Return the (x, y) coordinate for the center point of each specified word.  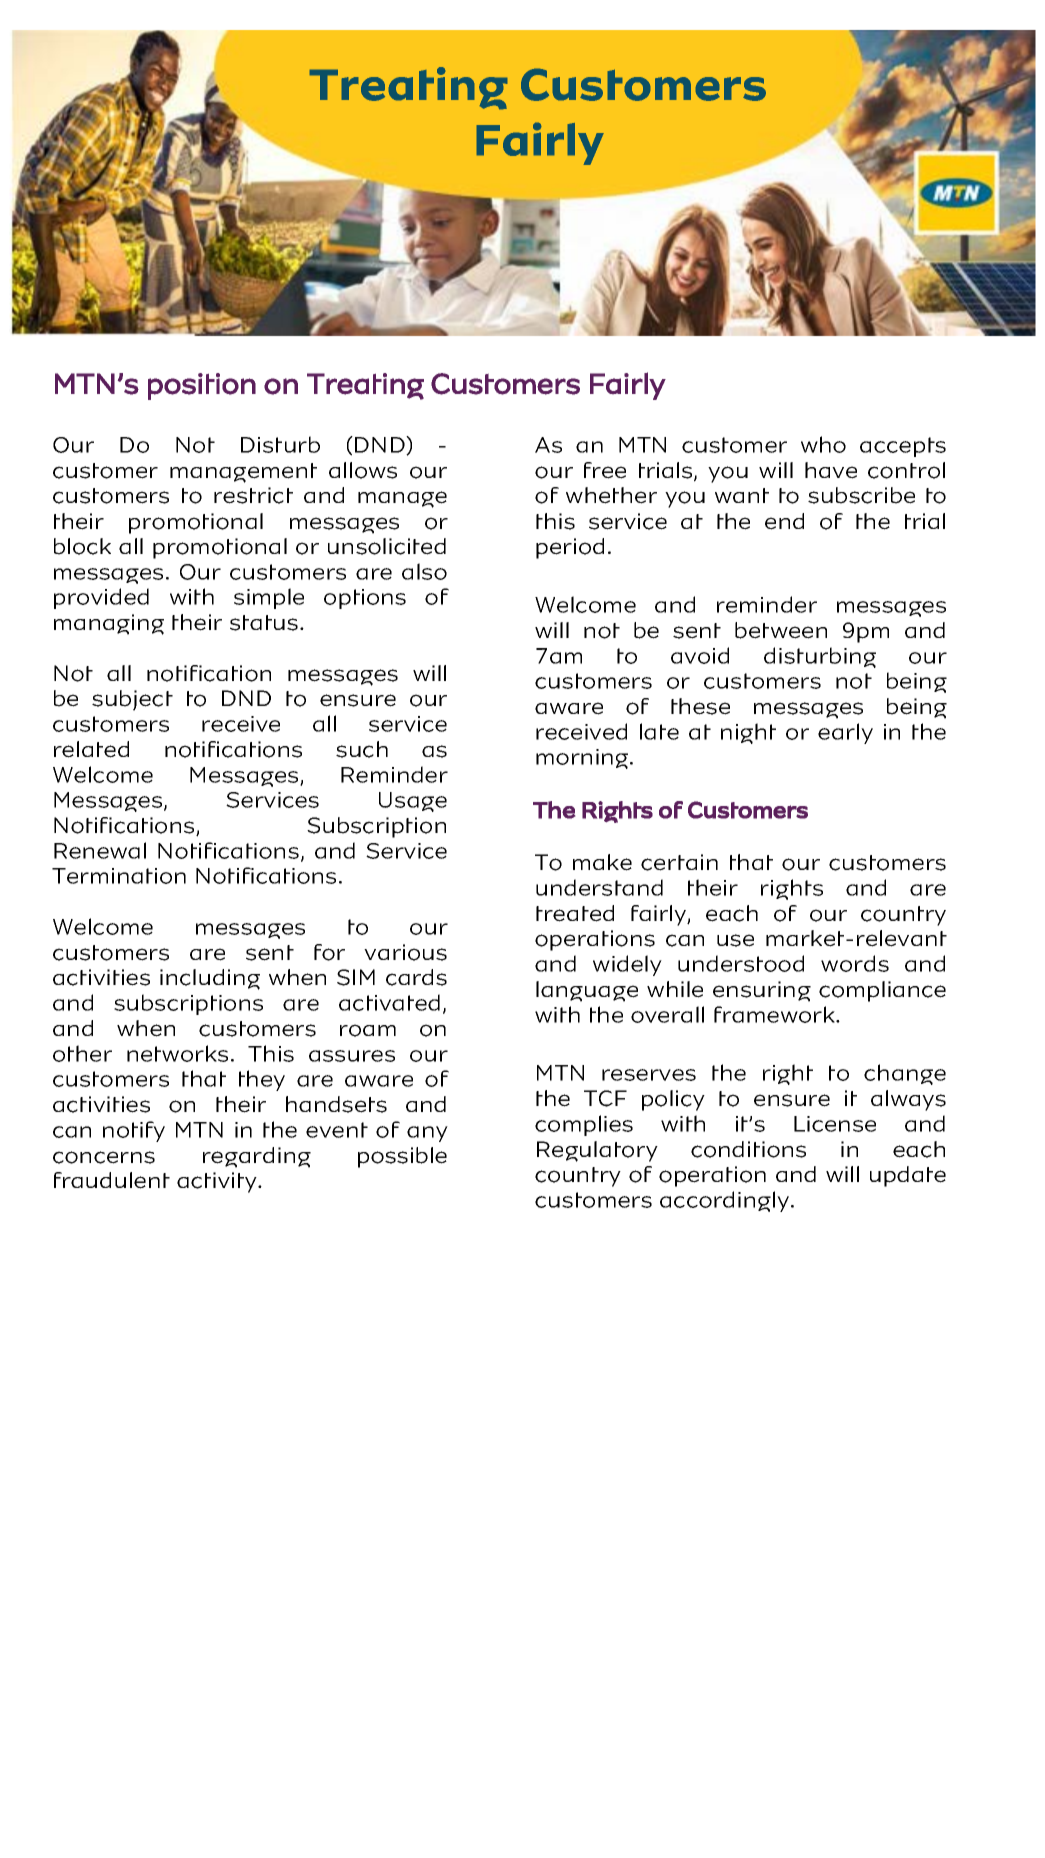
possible (402, 1157)
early (845, 733)
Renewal (100, 850)
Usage (413, 802)
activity (218, 1182)
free (605, 470)
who (823, 444)
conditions (748, 1149)
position (202, 386)
